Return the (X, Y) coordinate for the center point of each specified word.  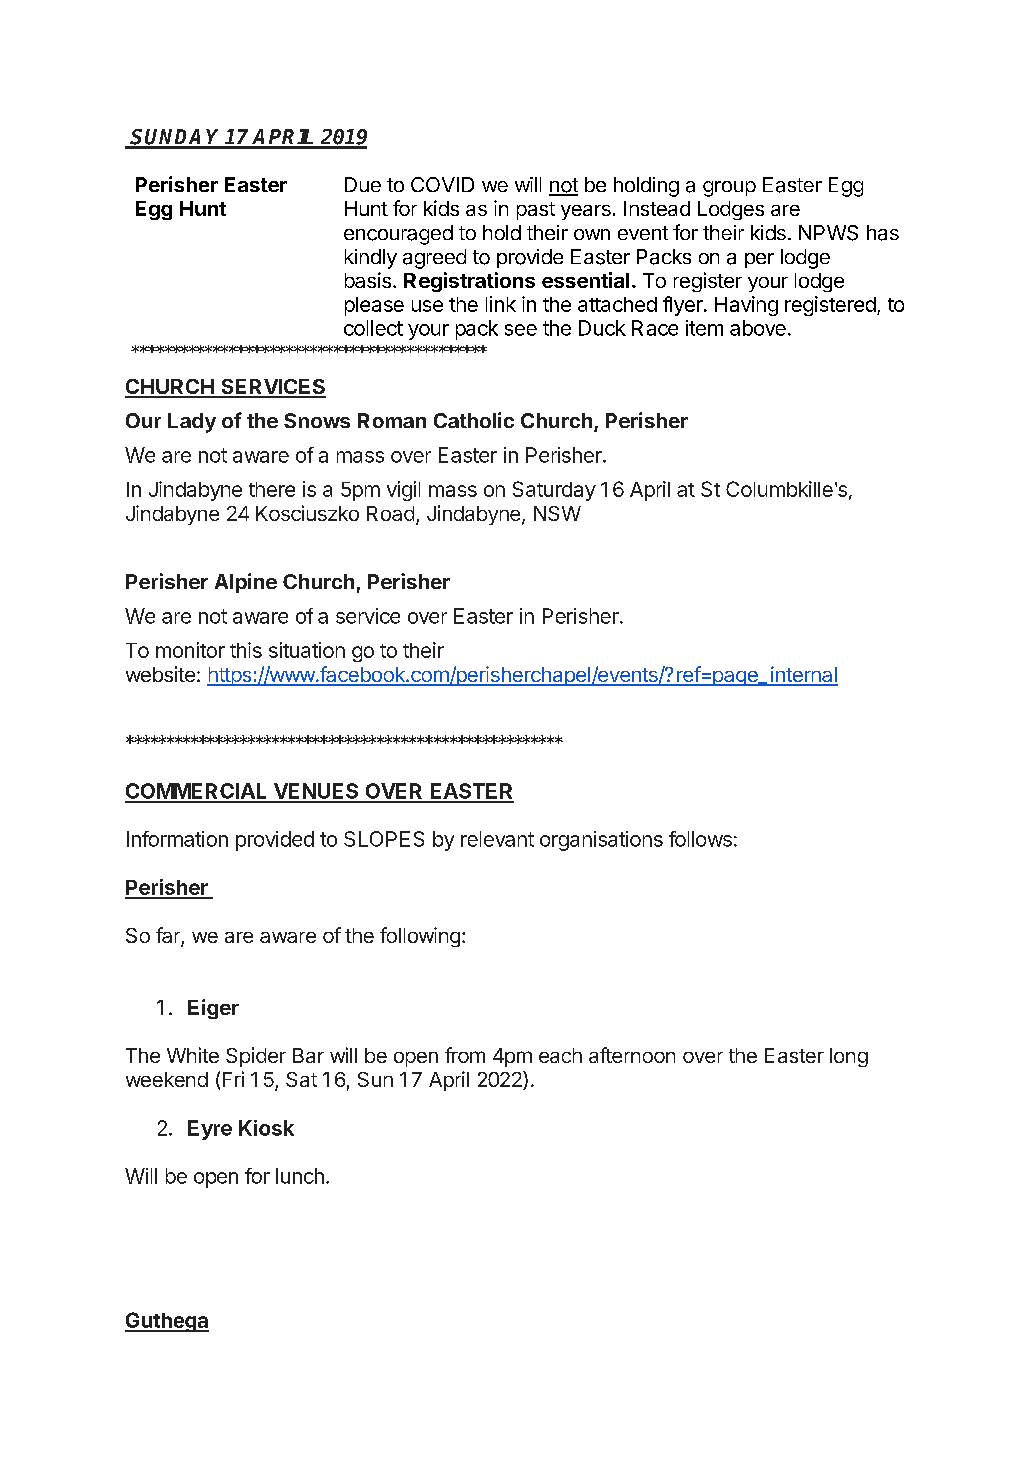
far (169, 936)
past (536, 211)
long (849, 1057)
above (758, 328)
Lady (192, 423)
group (729, 189)
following (420, 937)
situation (307, 650)
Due (363, 184)
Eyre (210, 1130)
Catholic (474, 420)
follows (700, 839)
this (246, 650)
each (560, 1055)
